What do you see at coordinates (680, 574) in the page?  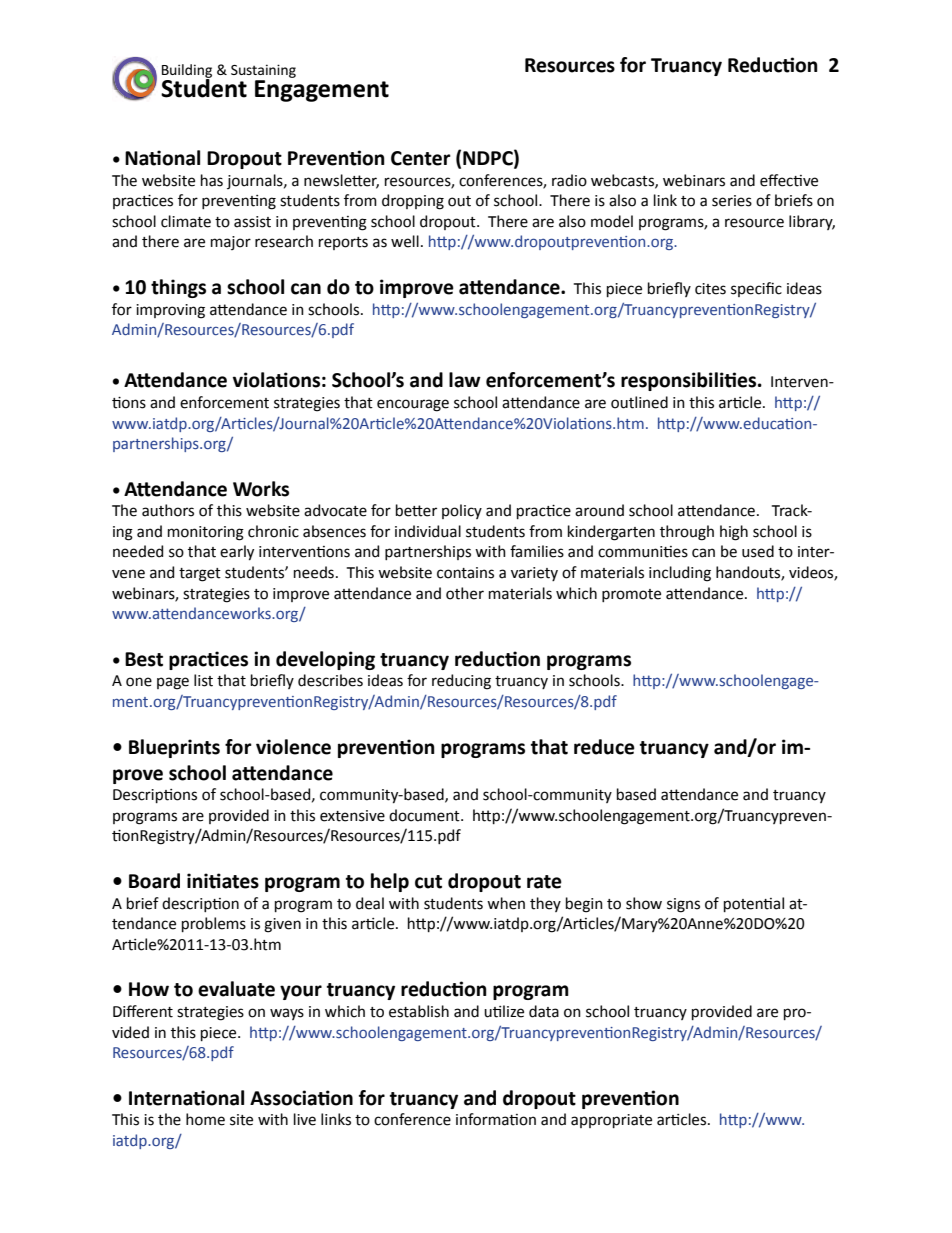 I see `including` at bounding box center [680, 574].
